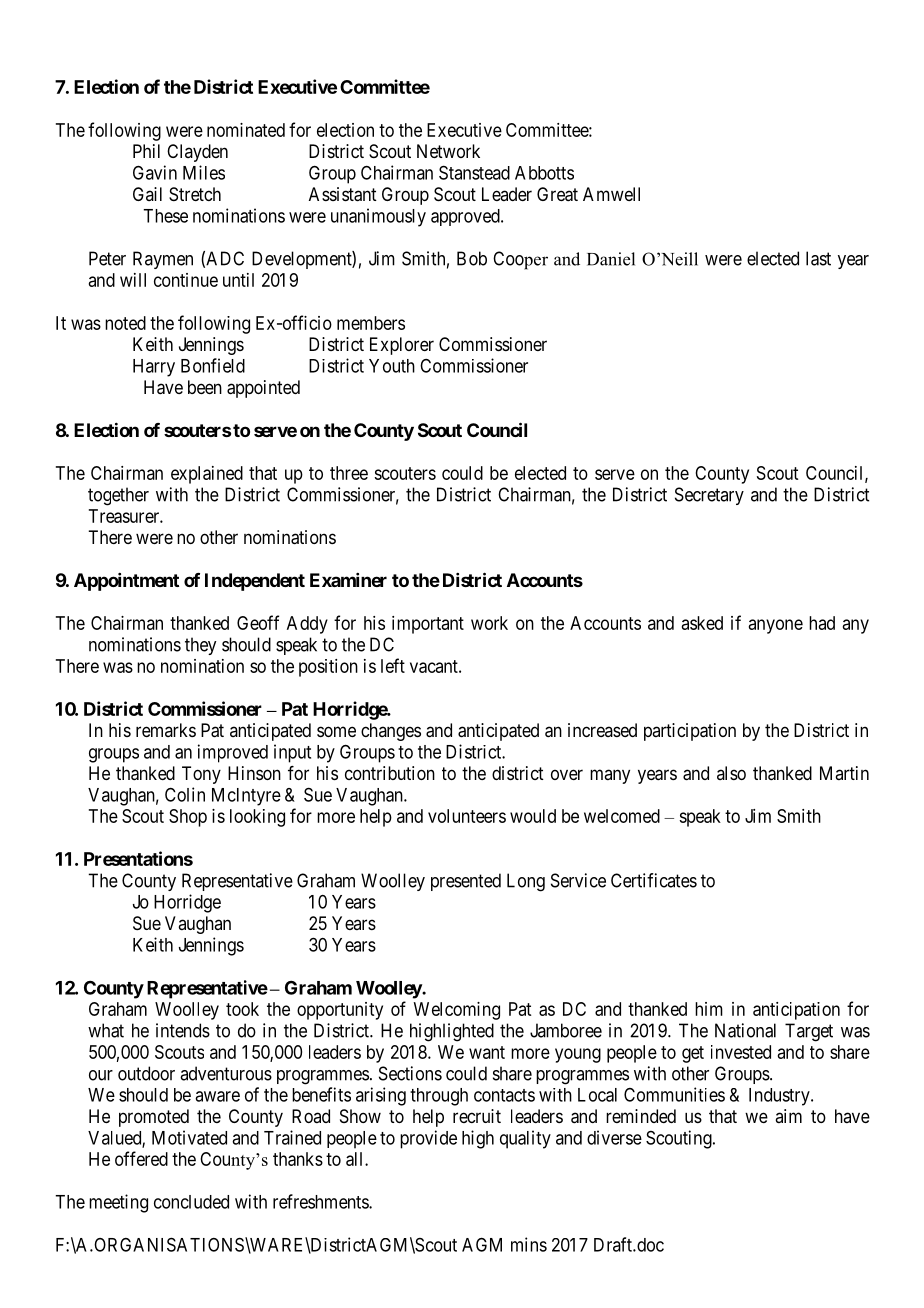 The height and width of the page is (1308, 924). Describe the element at coordinates (457, 1011) in the page. I see `Welcoming` at that location.
